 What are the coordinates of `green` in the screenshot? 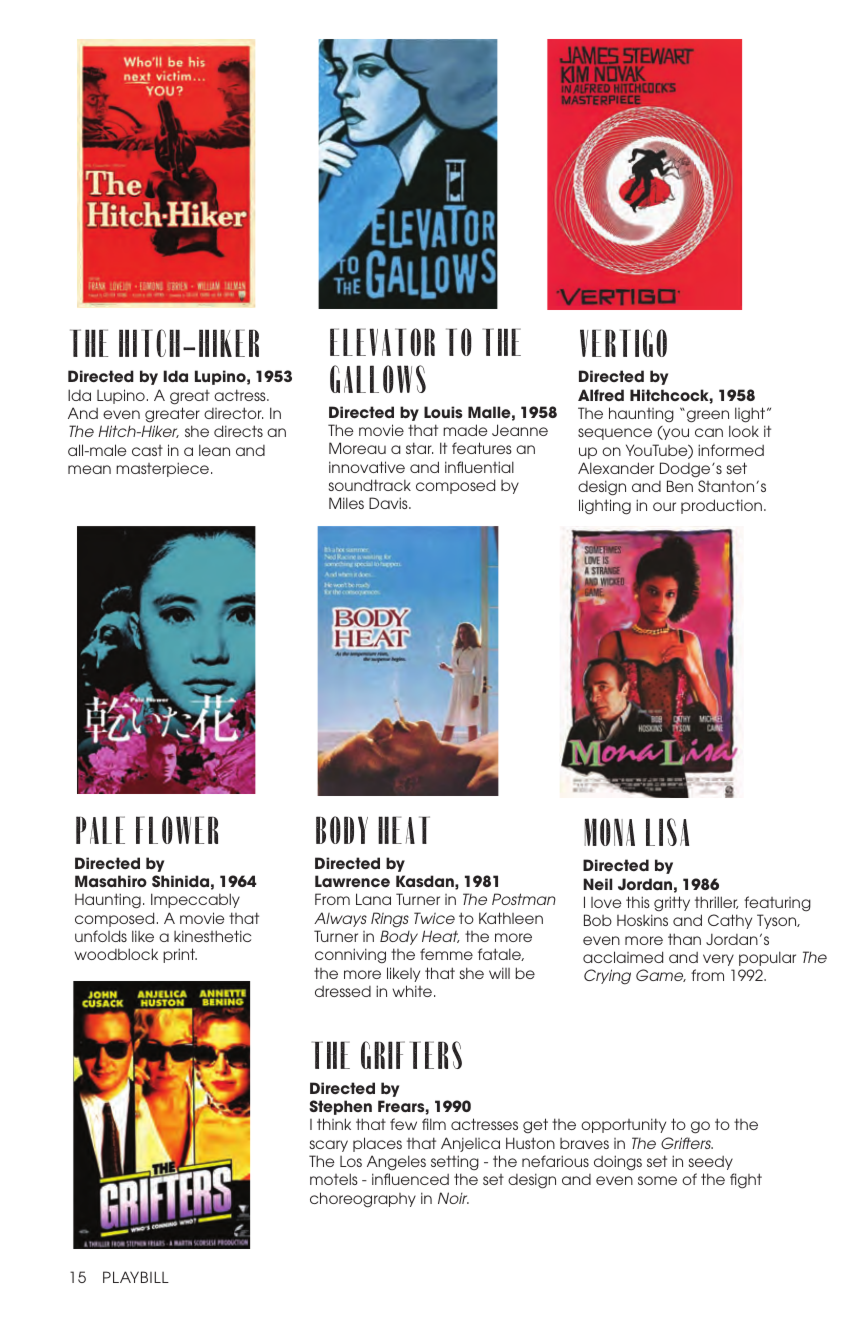 It's located at (706, 416).
